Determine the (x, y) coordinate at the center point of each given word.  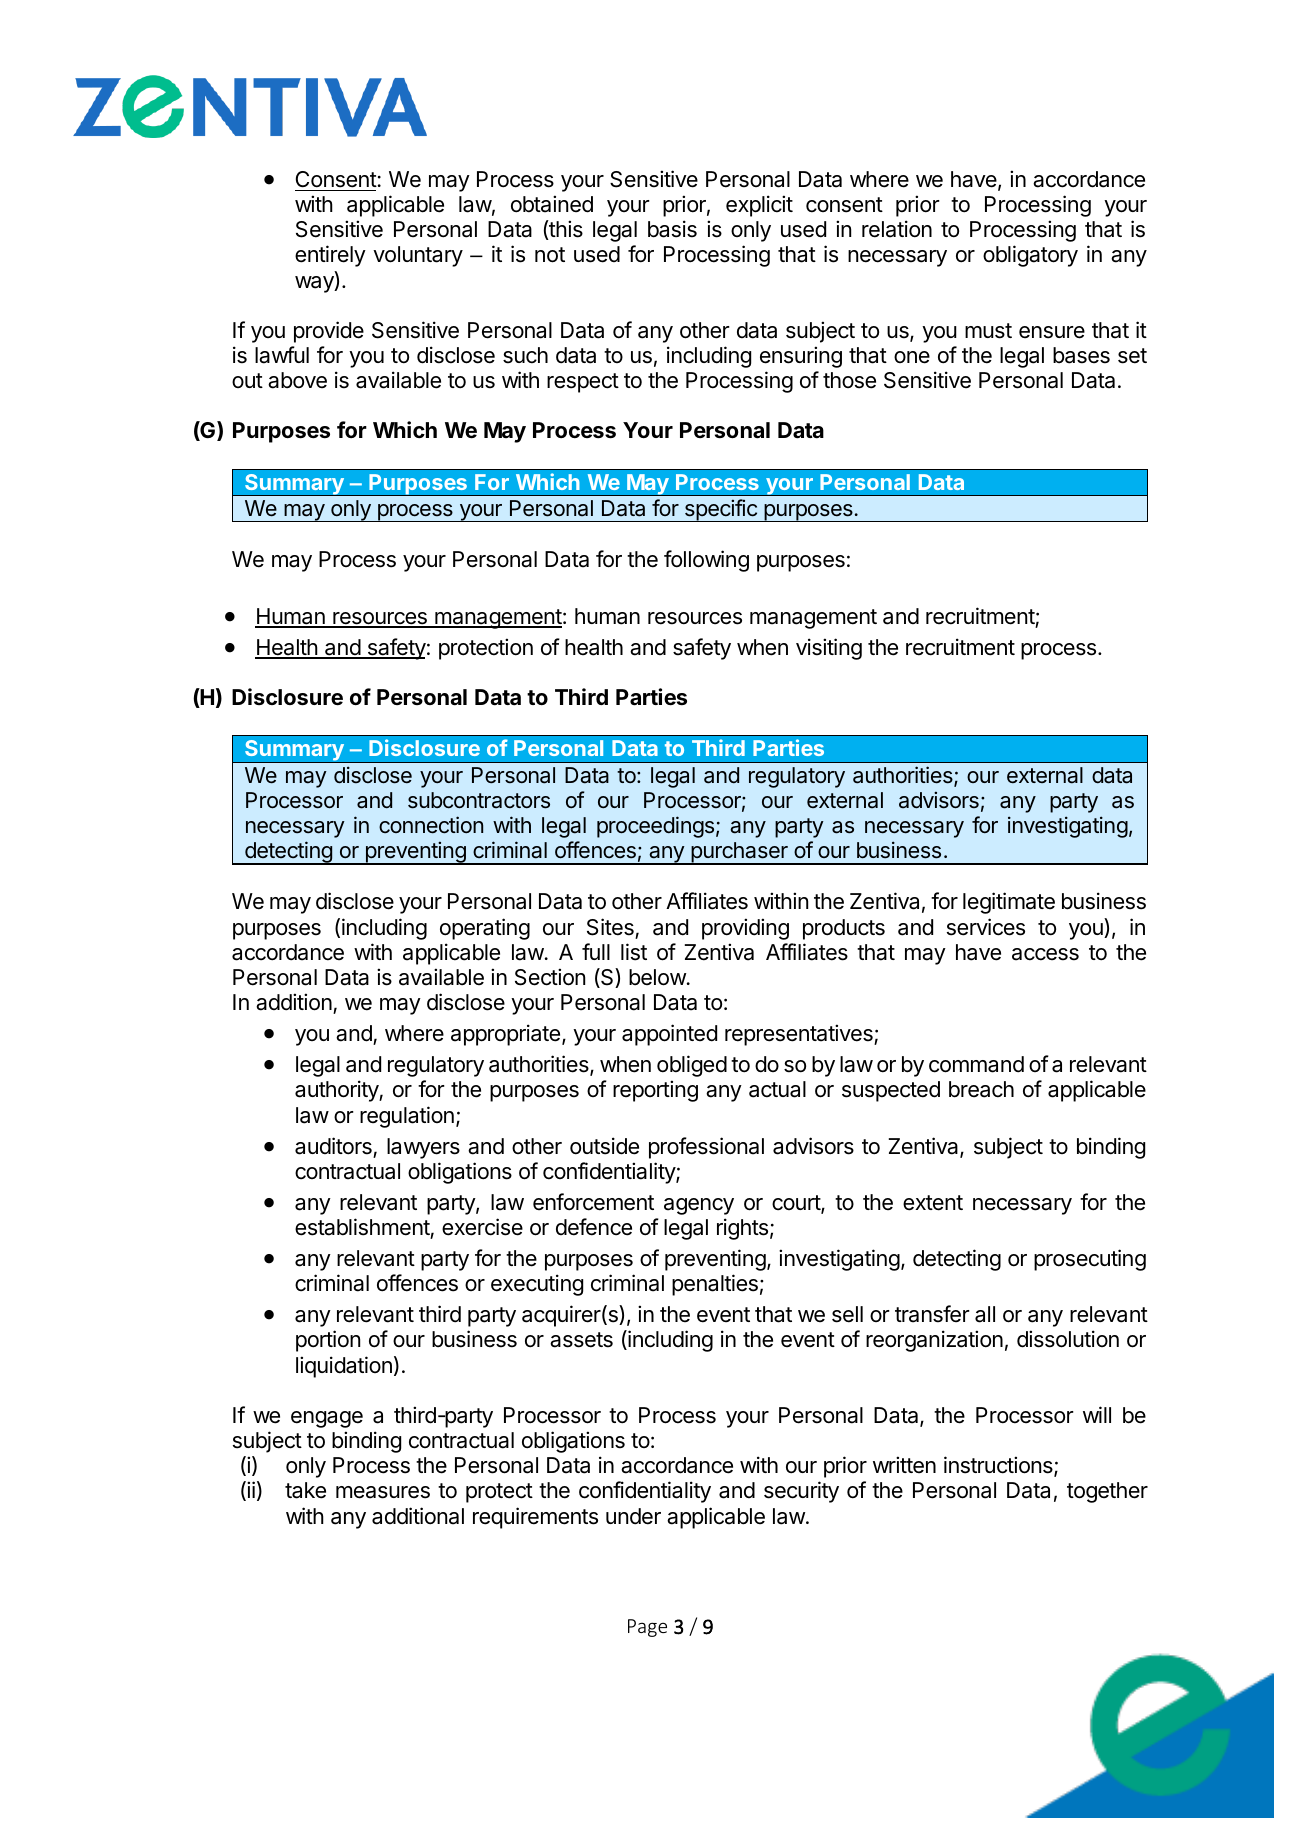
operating (485, 929)
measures (383, 1492)
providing (745, 929)
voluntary (418, 256)
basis (672, 229)
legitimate (1009, 903)
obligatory (1030, 256)
